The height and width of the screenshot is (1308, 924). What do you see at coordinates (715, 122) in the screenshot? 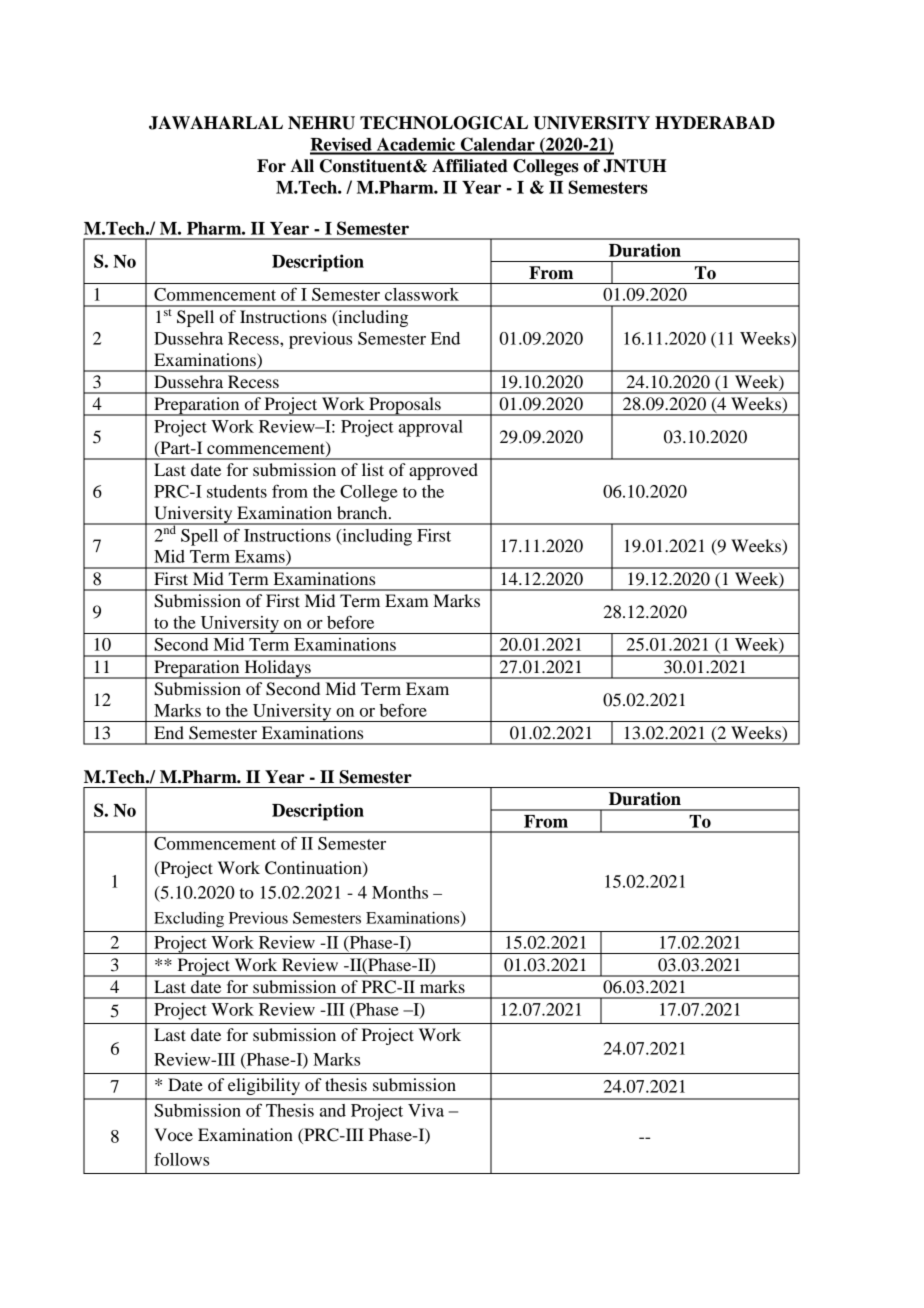
I see `HYDERABAD` at bounding box center [715, 122].
